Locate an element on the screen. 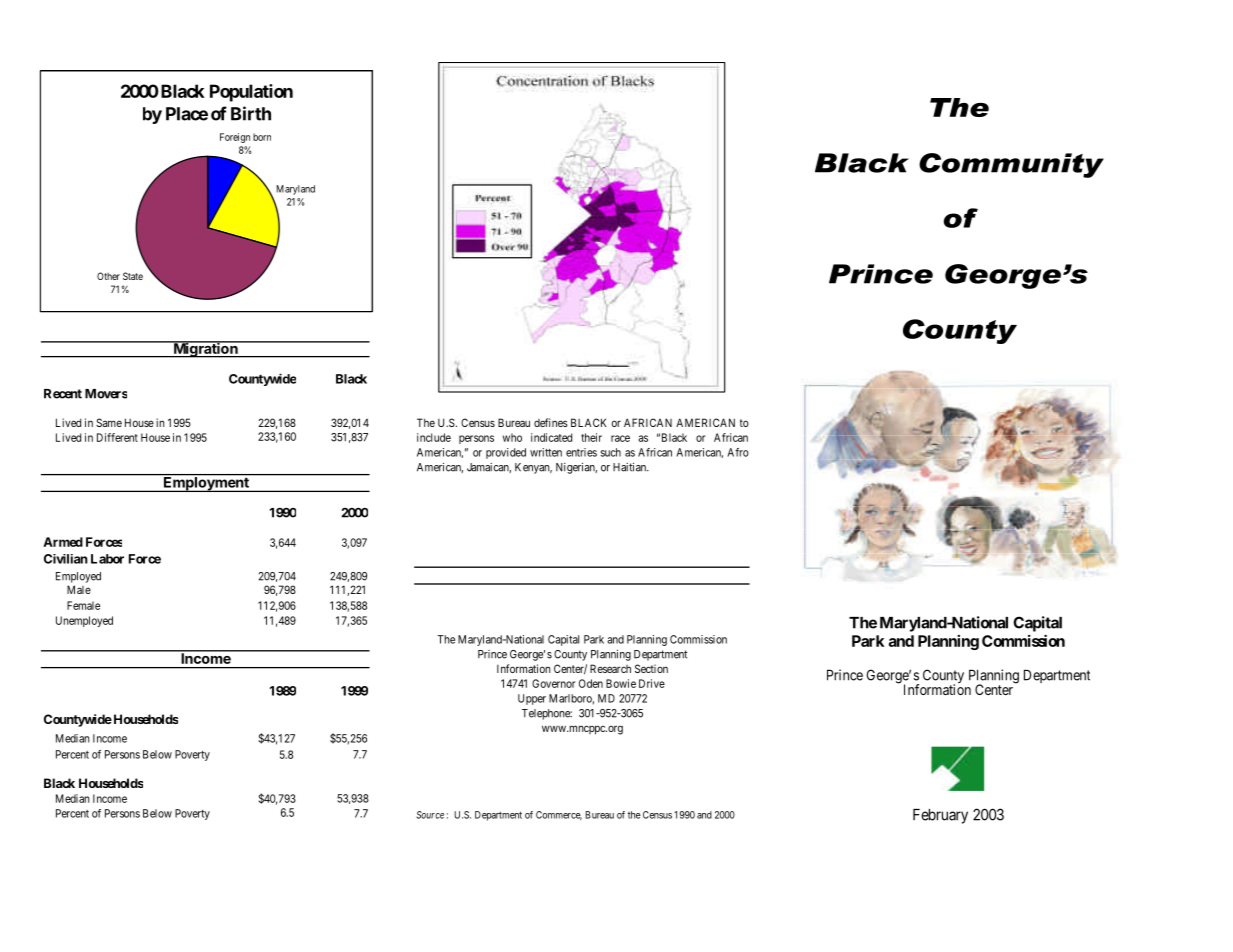 This screenshot has height=952, width=1233. Upper is located at coordinates (532, 699).
